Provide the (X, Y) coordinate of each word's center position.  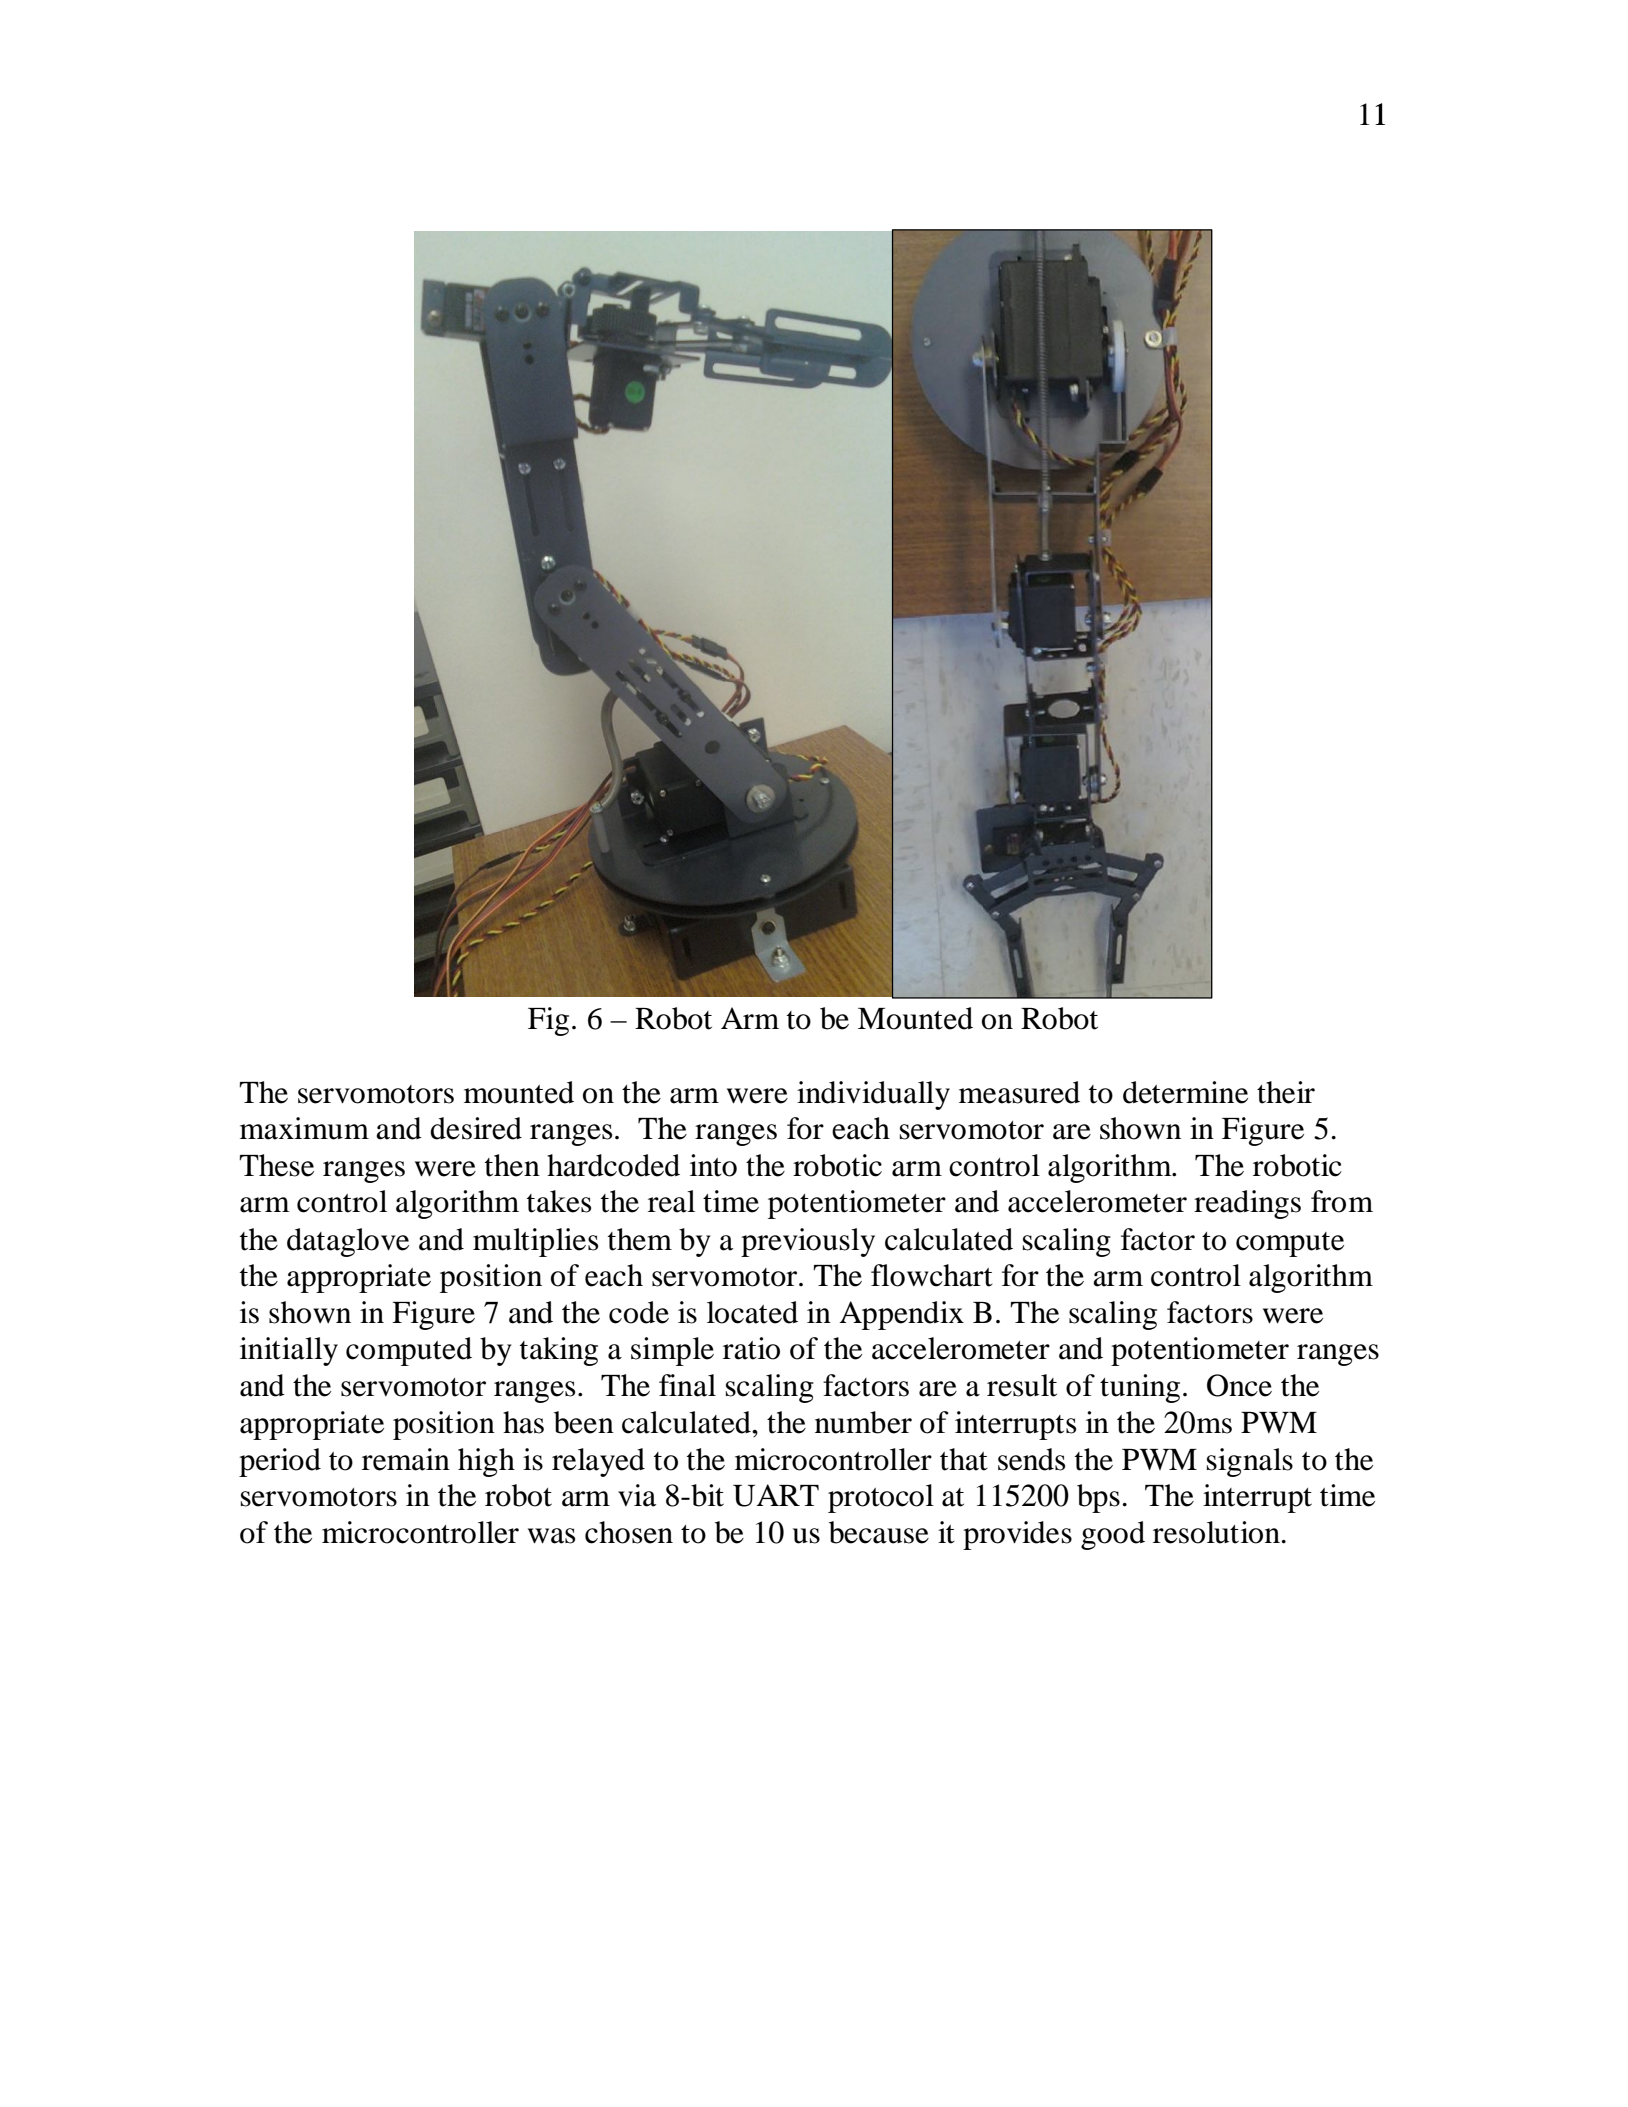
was (551, 1536)
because (879, 1532)
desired (476, 1128)
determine (1185, 1092)
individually (873, 1095)
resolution (1218, 1532)
